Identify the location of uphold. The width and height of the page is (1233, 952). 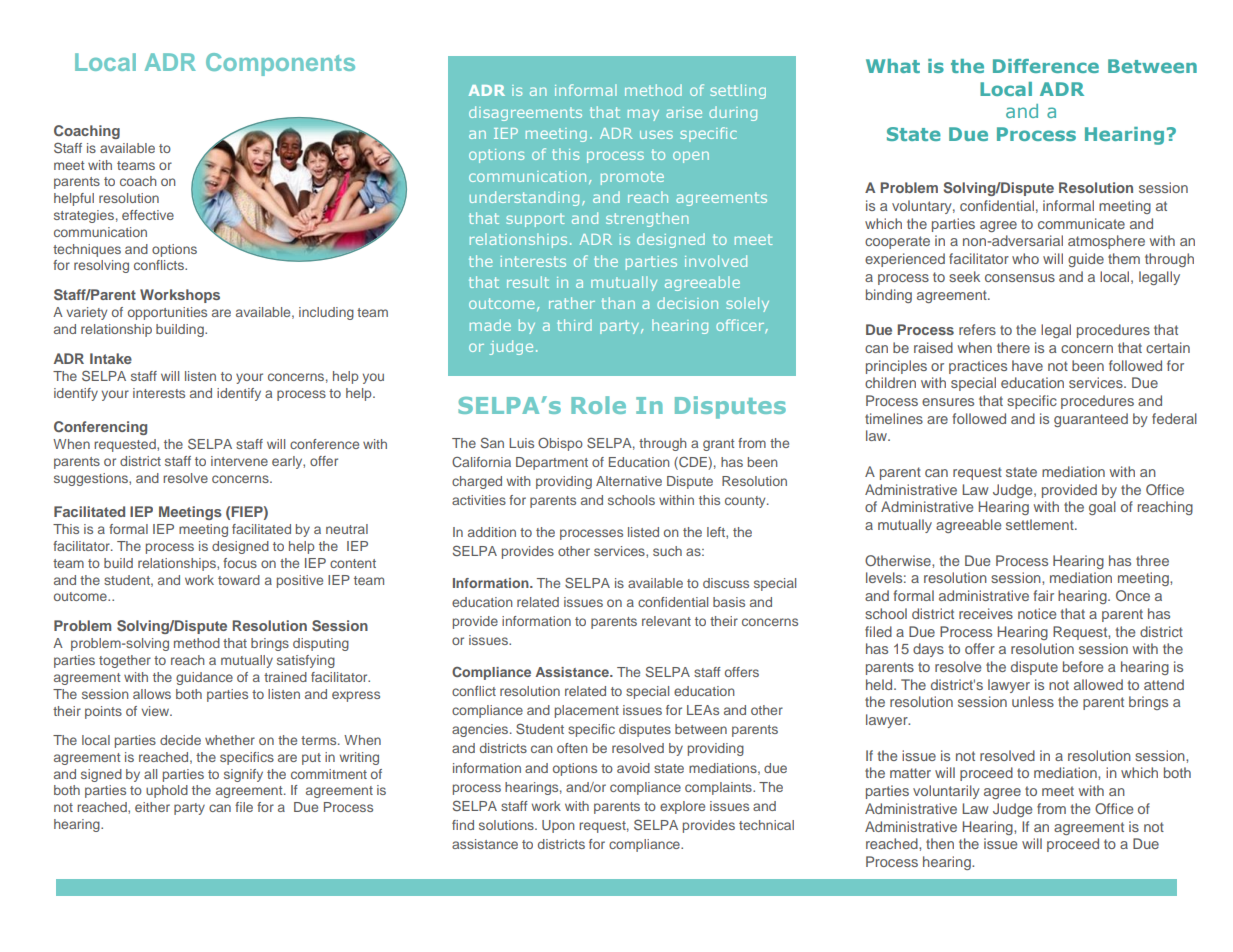
(167, 791).
